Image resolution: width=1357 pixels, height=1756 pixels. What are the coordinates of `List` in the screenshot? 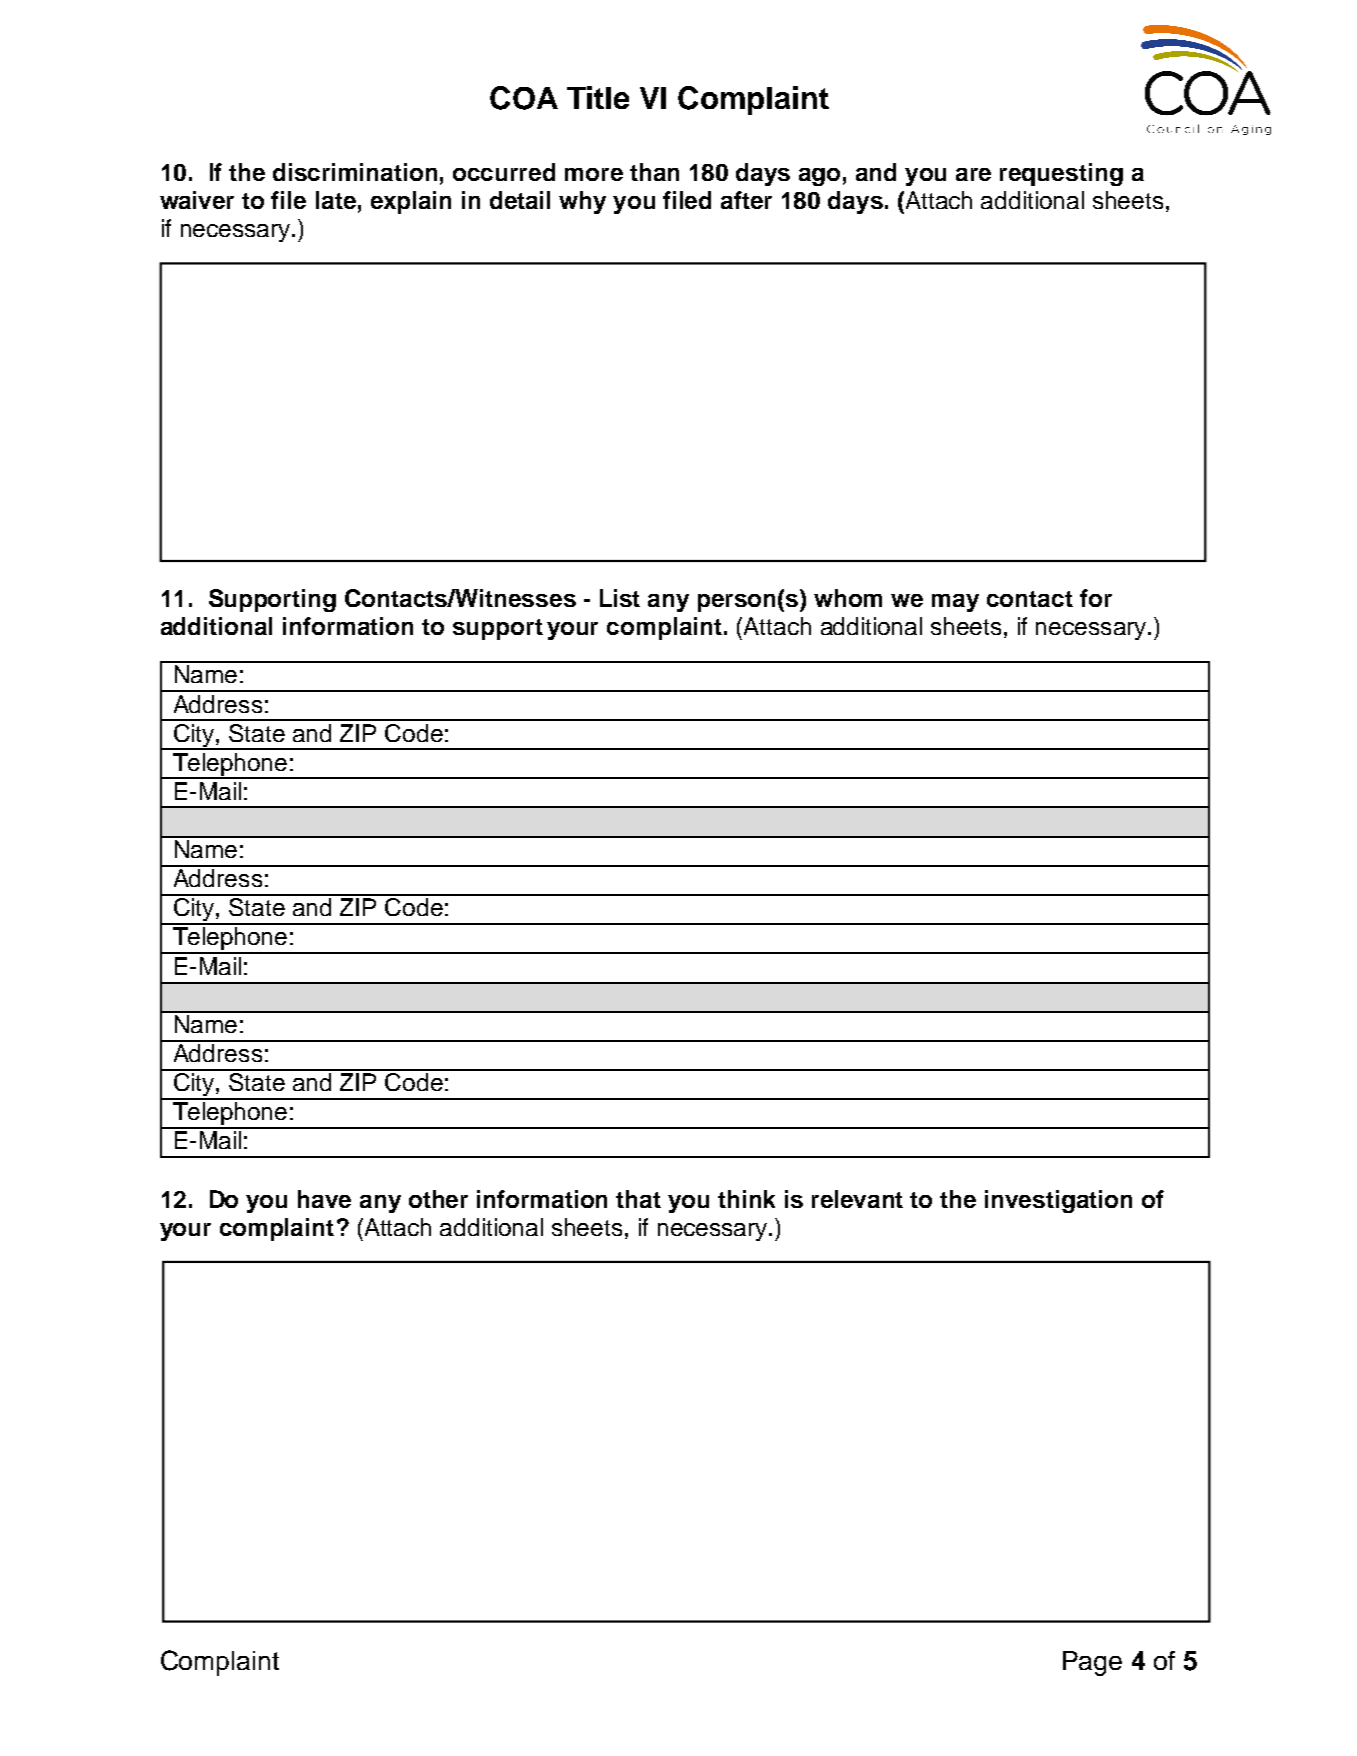 It's located at (620, 598).
